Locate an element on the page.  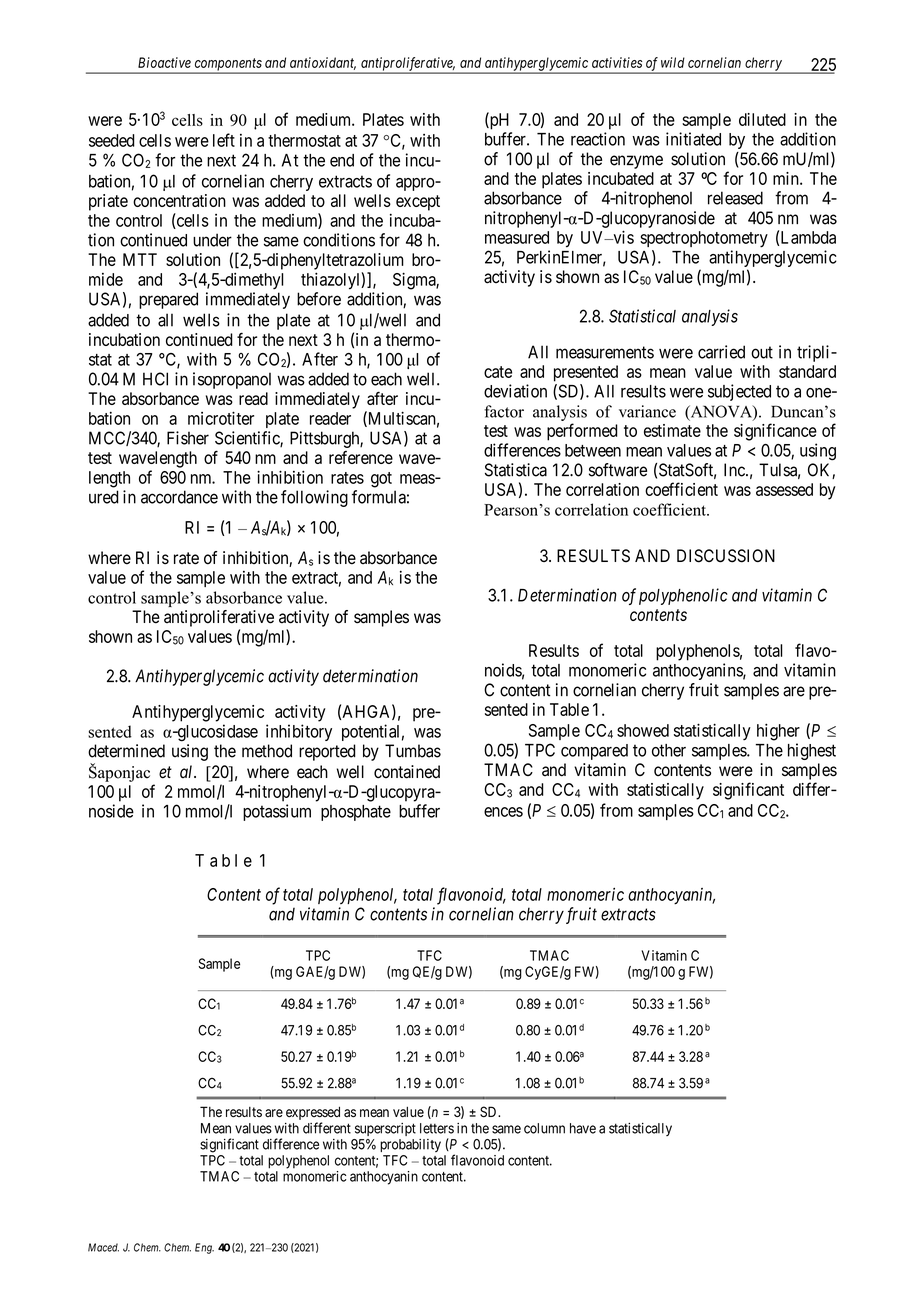
except is located at coordinates (418, 203).
